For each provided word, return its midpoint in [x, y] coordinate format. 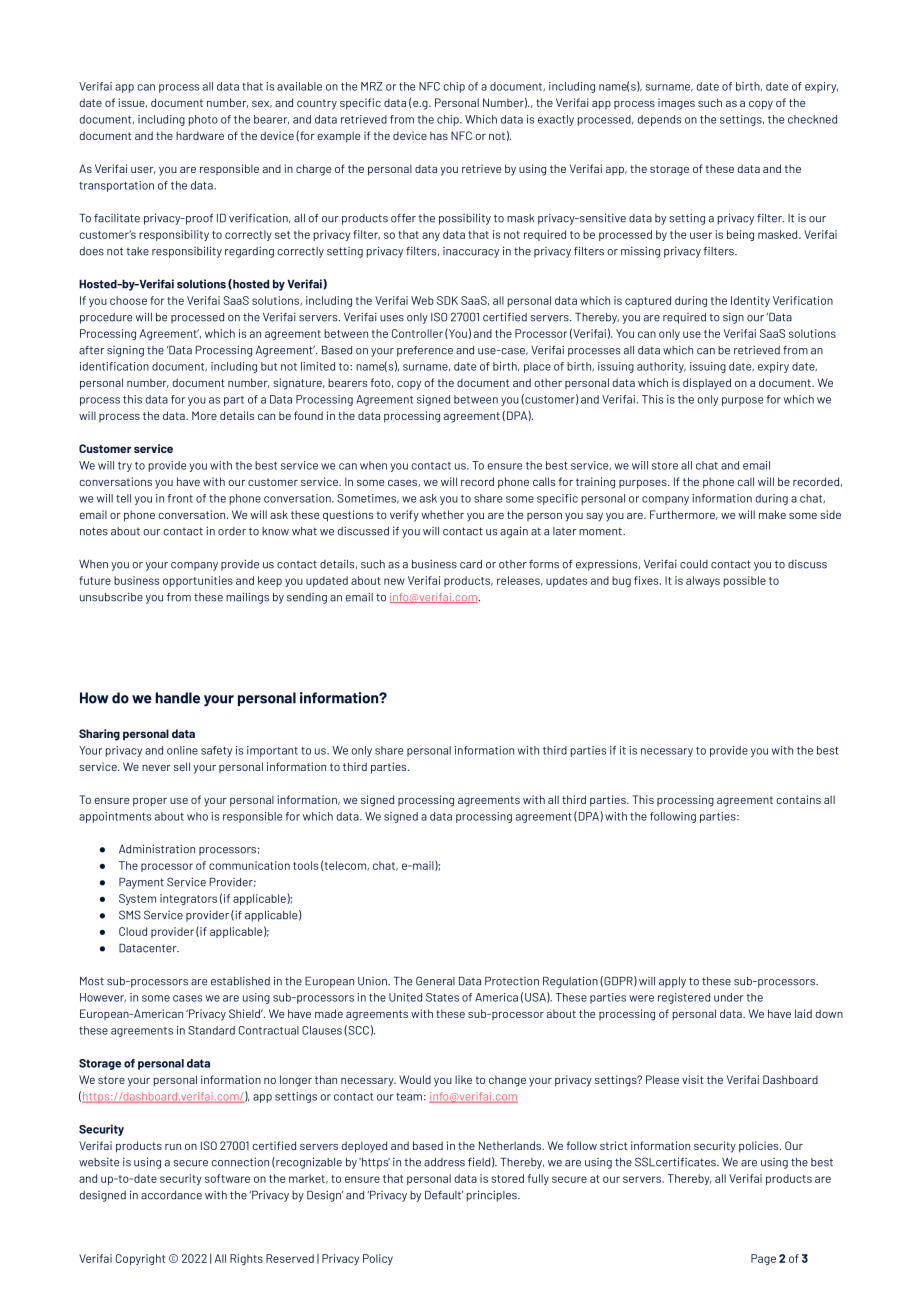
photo [203, 120]
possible [745, 581]
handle [178, 698]
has [439, 135]
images [676, 104]
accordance [171, 1195]
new [394, 581]
